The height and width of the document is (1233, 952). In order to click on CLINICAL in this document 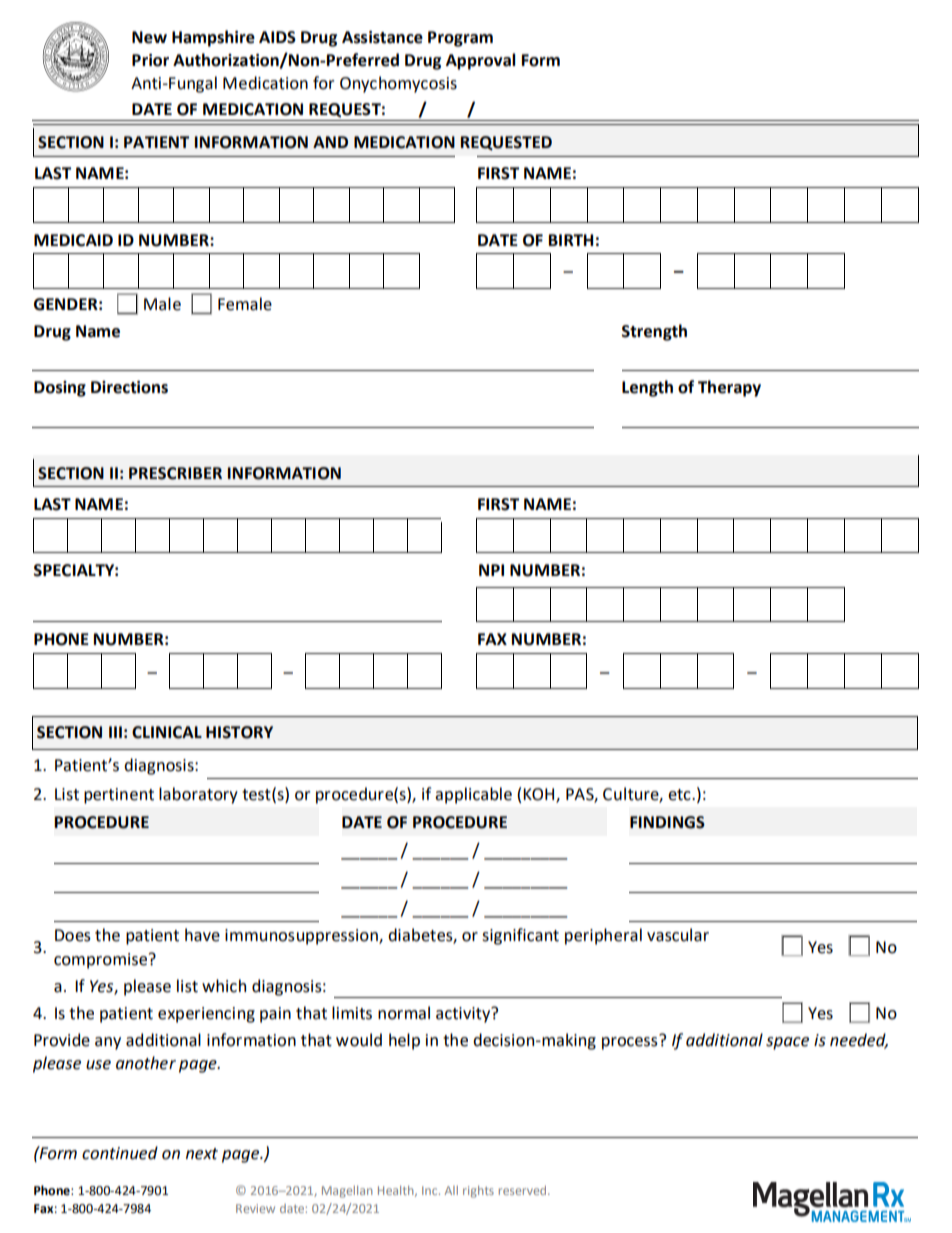, I will do `click(167, 732)`.
